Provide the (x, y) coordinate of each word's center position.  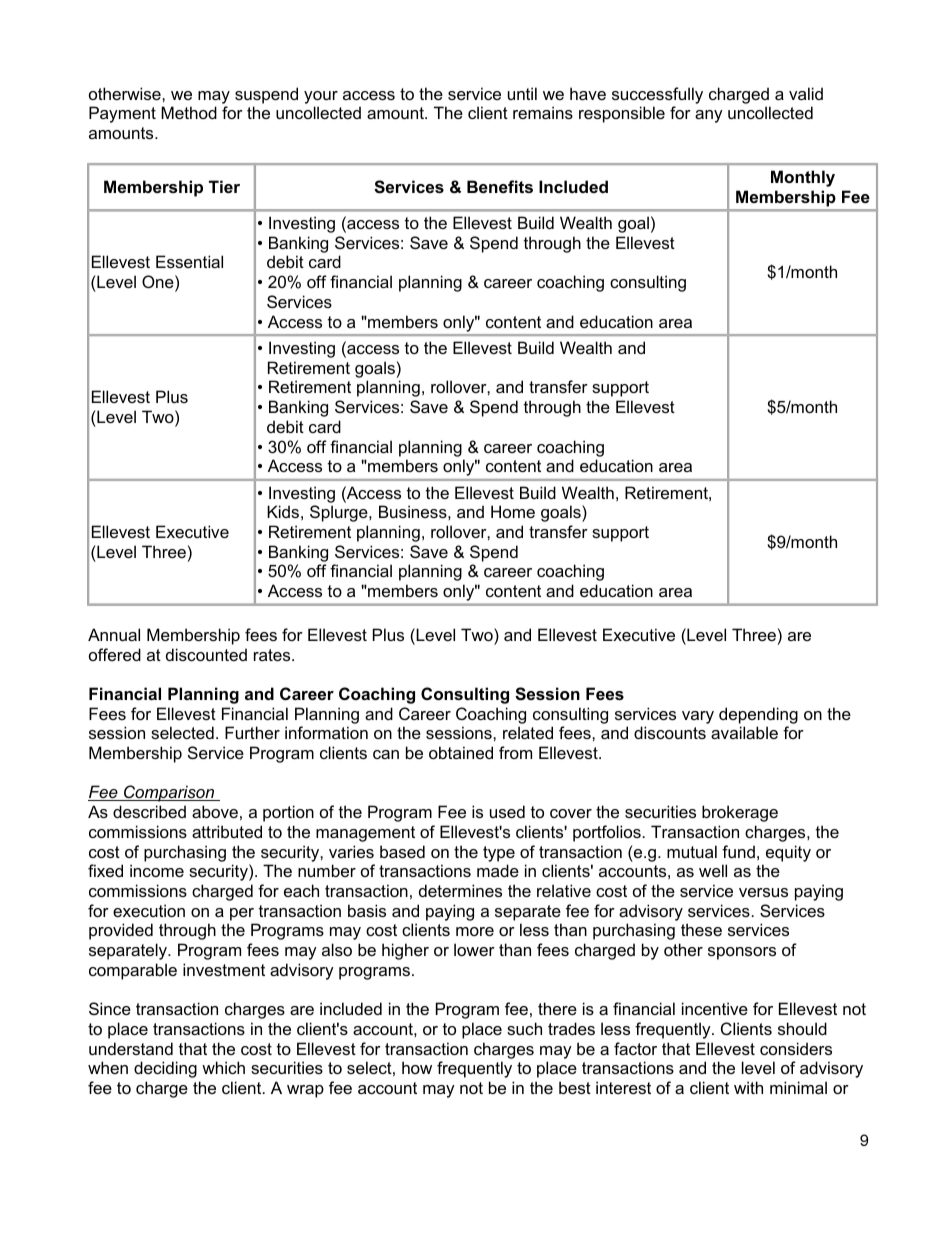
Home (513, 511)
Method (189, 112)
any (709, 116)
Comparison (169, 793)
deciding (165, 1069)
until (522, 93)
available (744, 732)
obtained (461, 752)
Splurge (340, 513)
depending (758, 715)
